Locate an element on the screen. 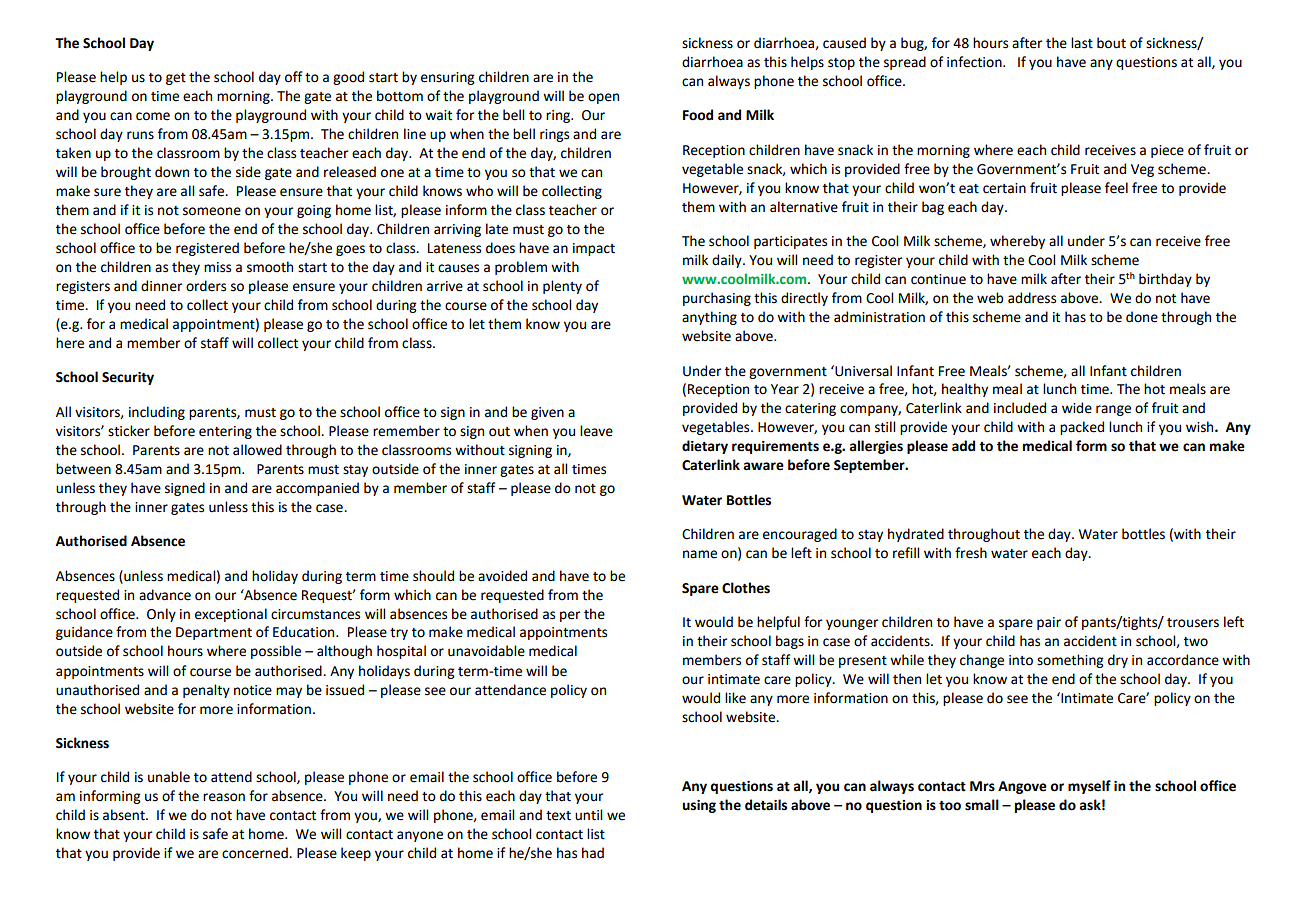 This screenshot has width=1309, height=924. concerned is located at coordinates (256, 853).
